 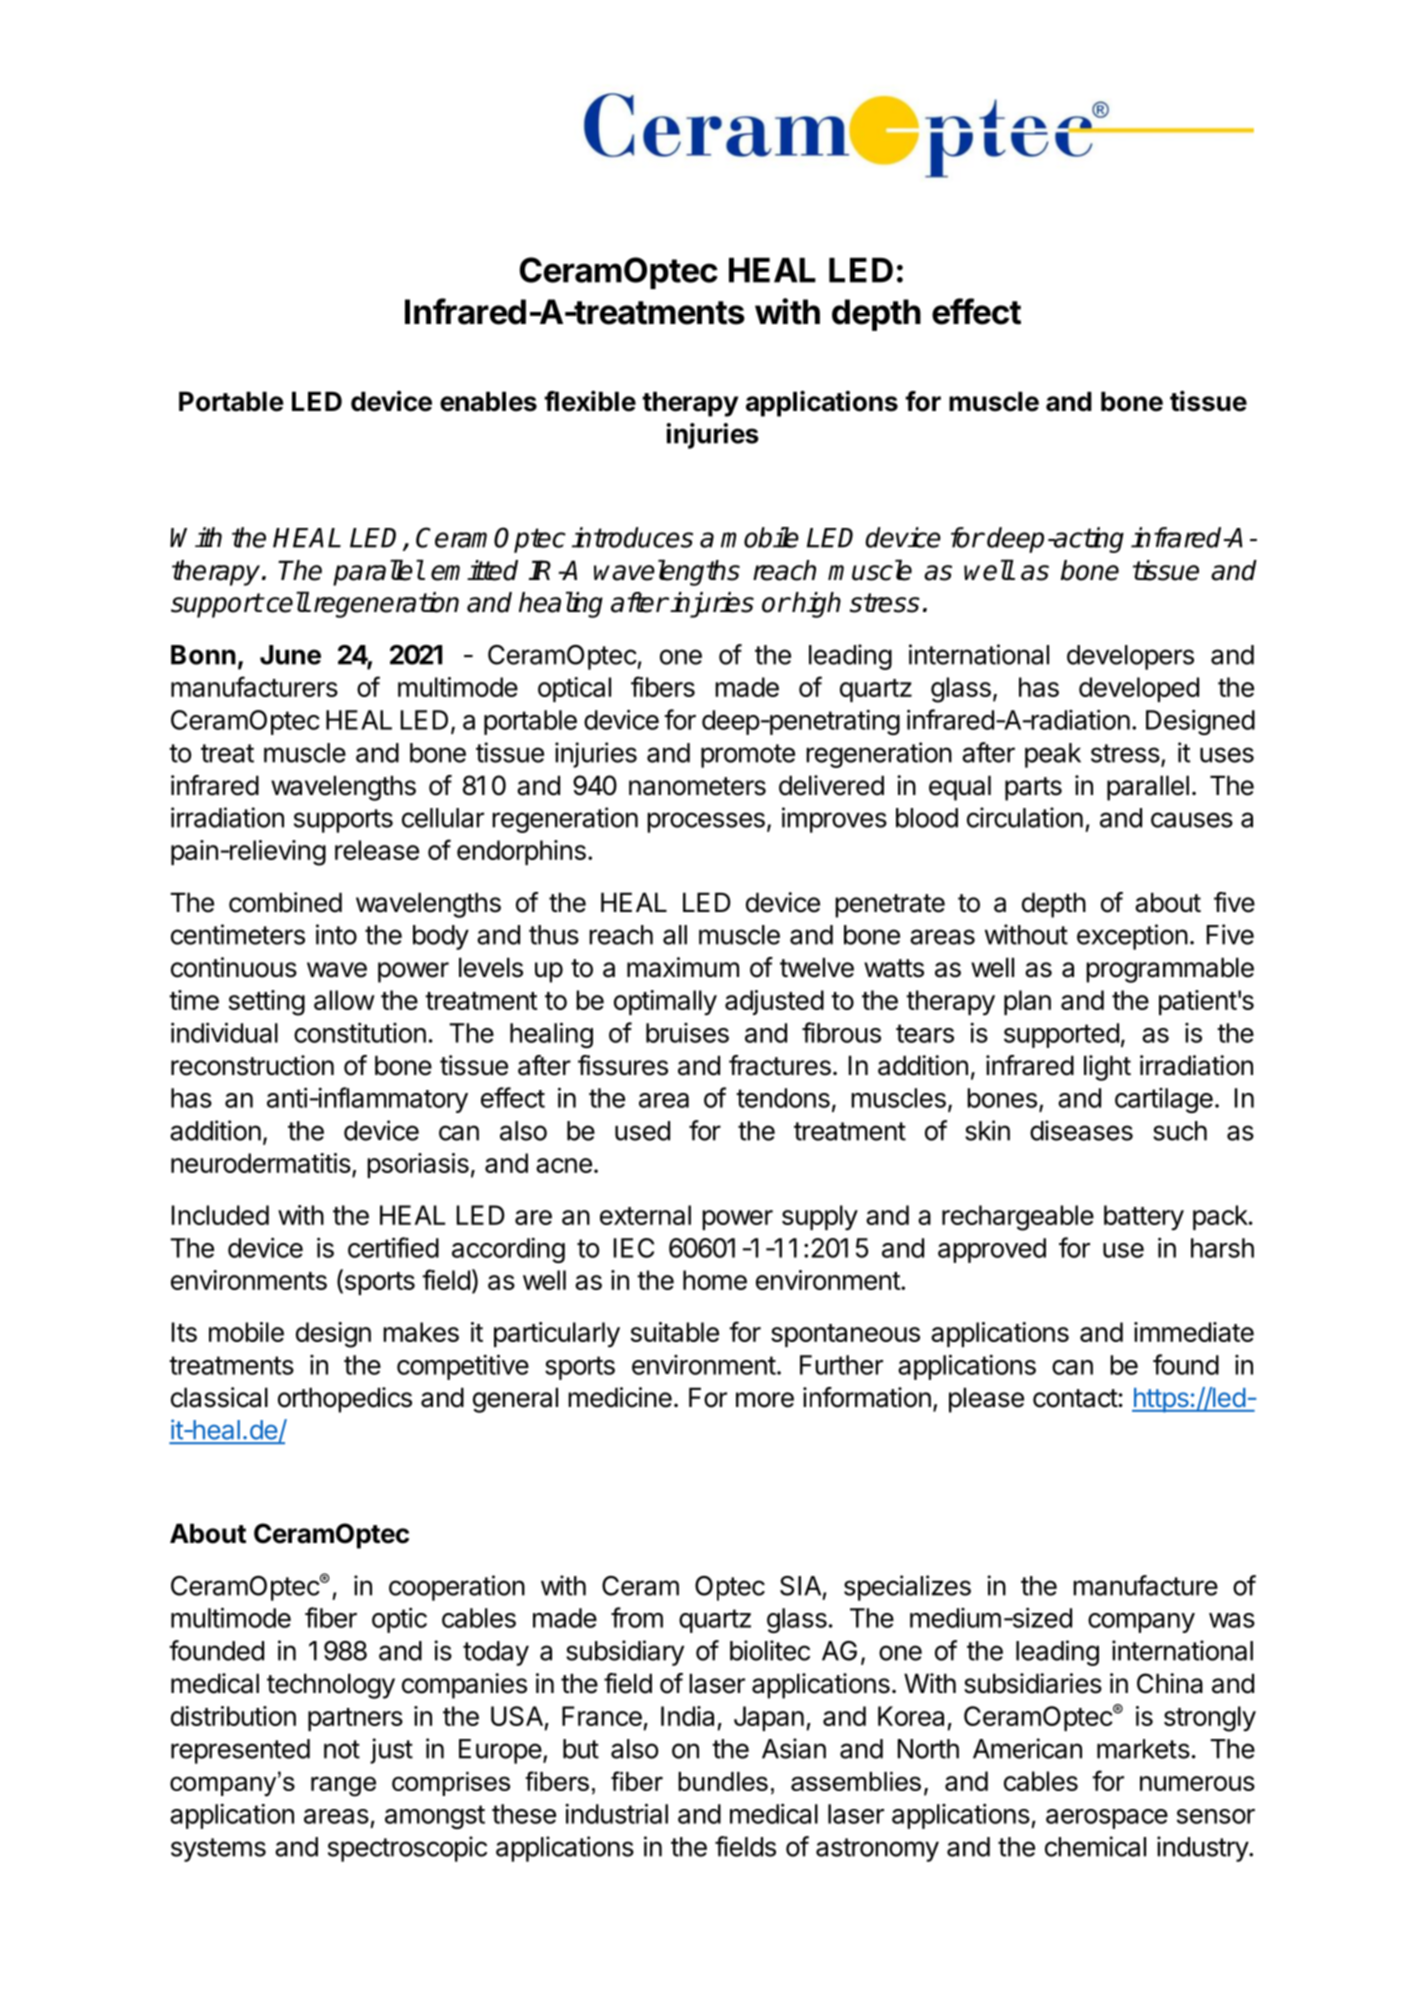 I want to click on enables, so click(x=488, y=401).
